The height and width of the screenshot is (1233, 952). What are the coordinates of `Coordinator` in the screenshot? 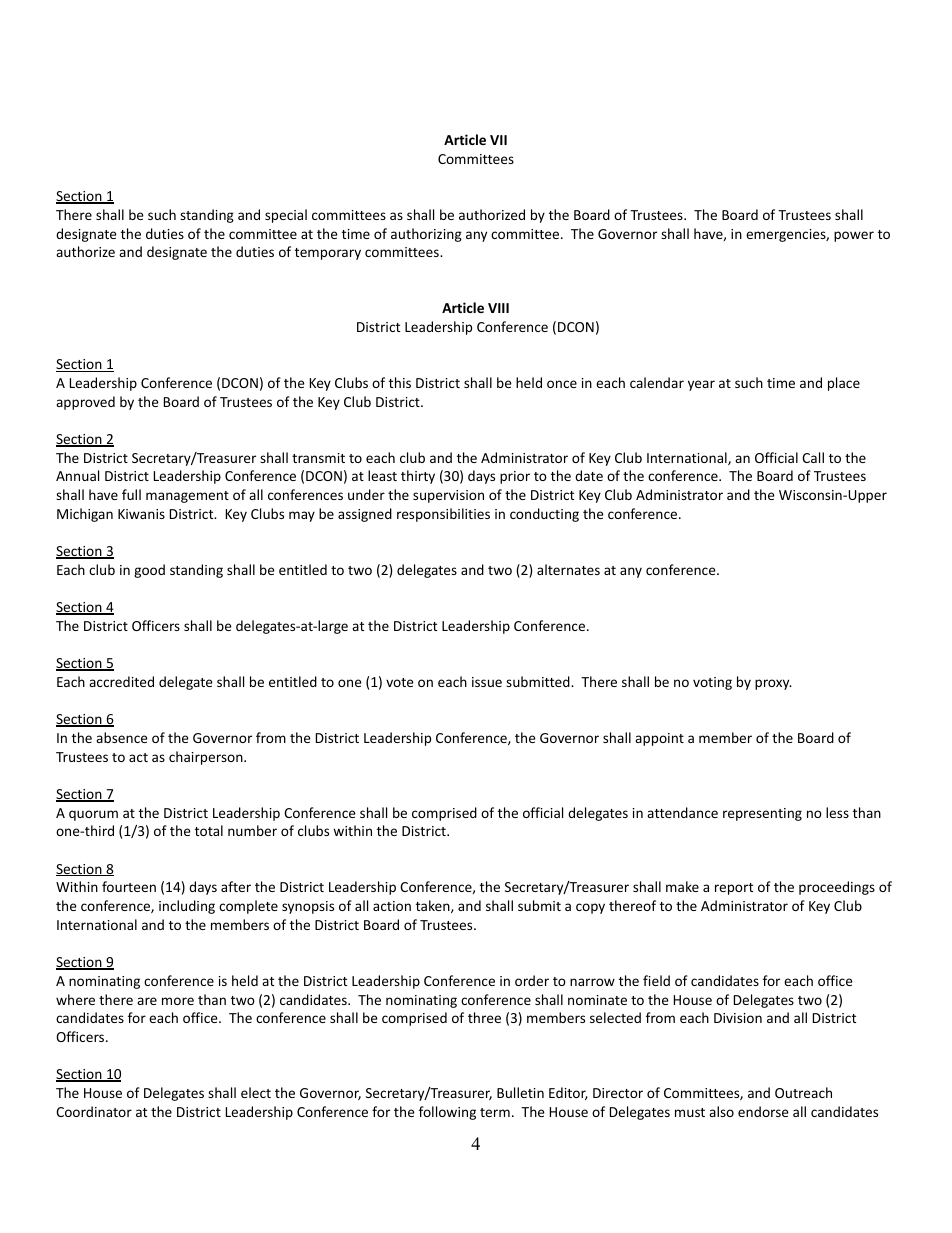 It's located at (94, 1111).
